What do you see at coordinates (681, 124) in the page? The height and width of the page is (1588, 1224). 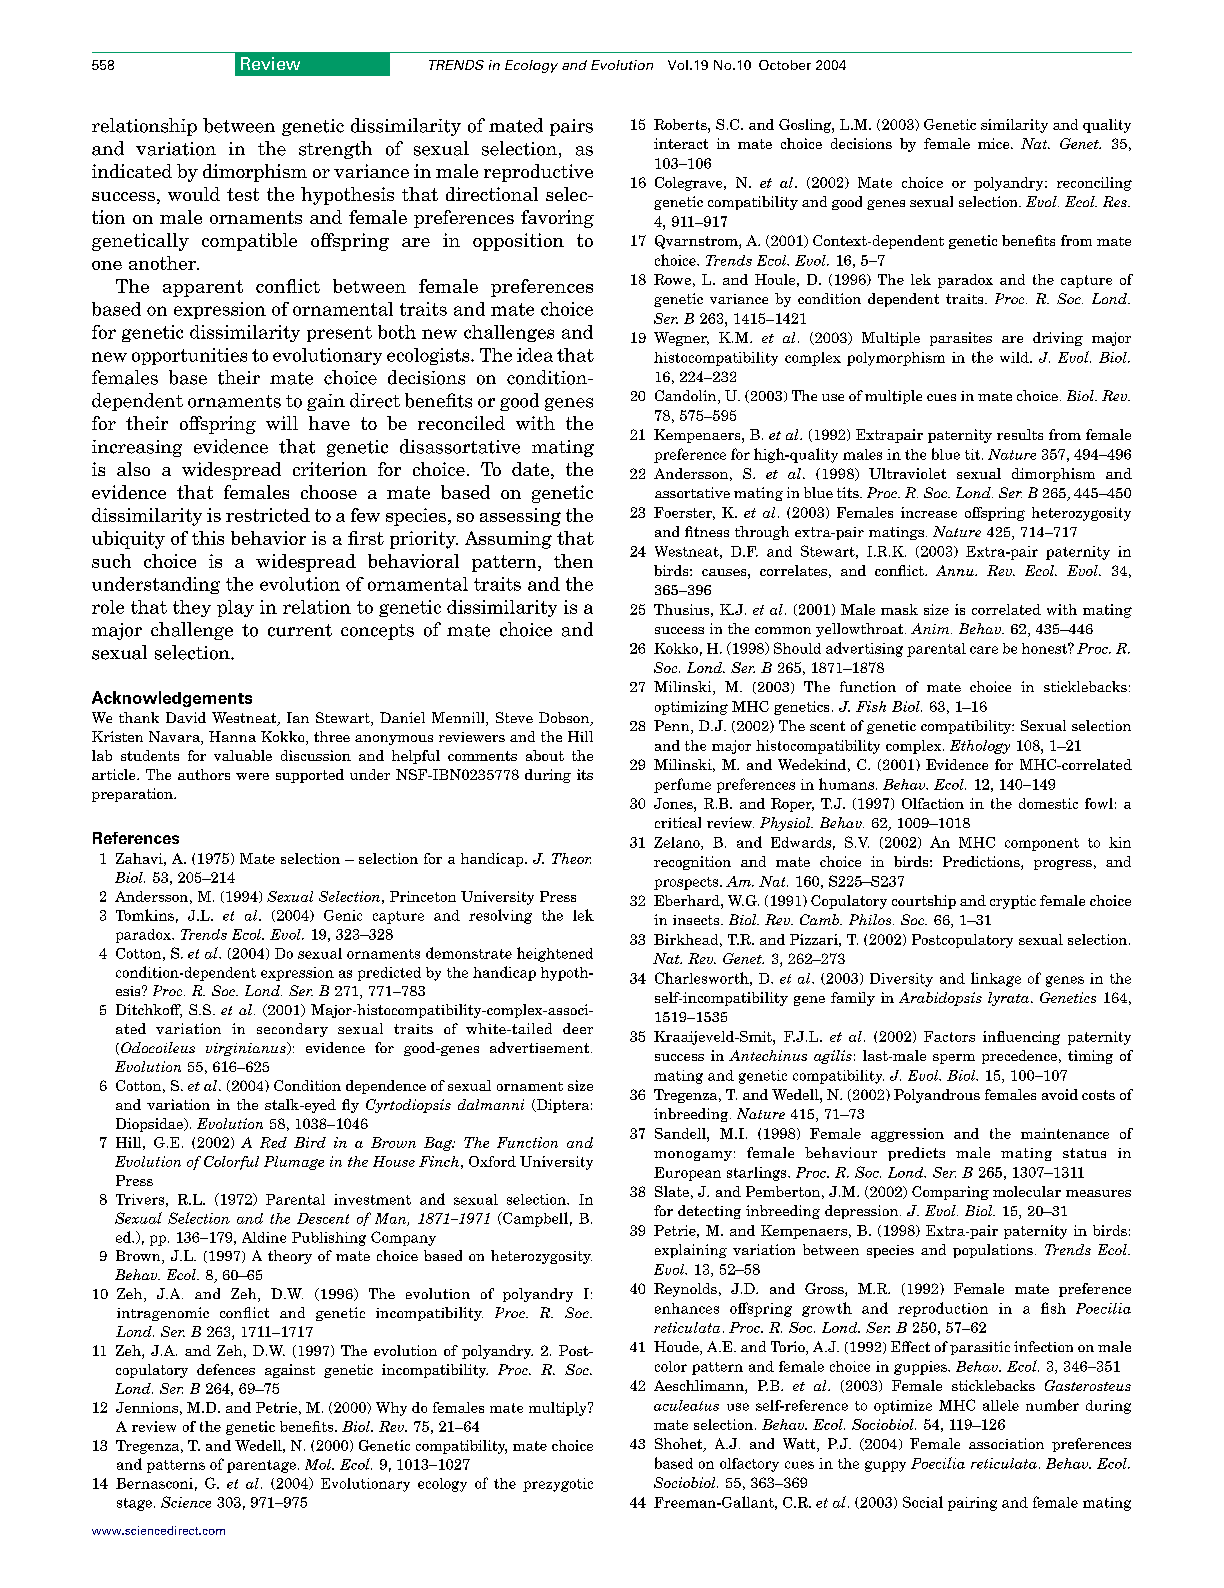 I see `Roberts` at bounding box center [681, 124].
